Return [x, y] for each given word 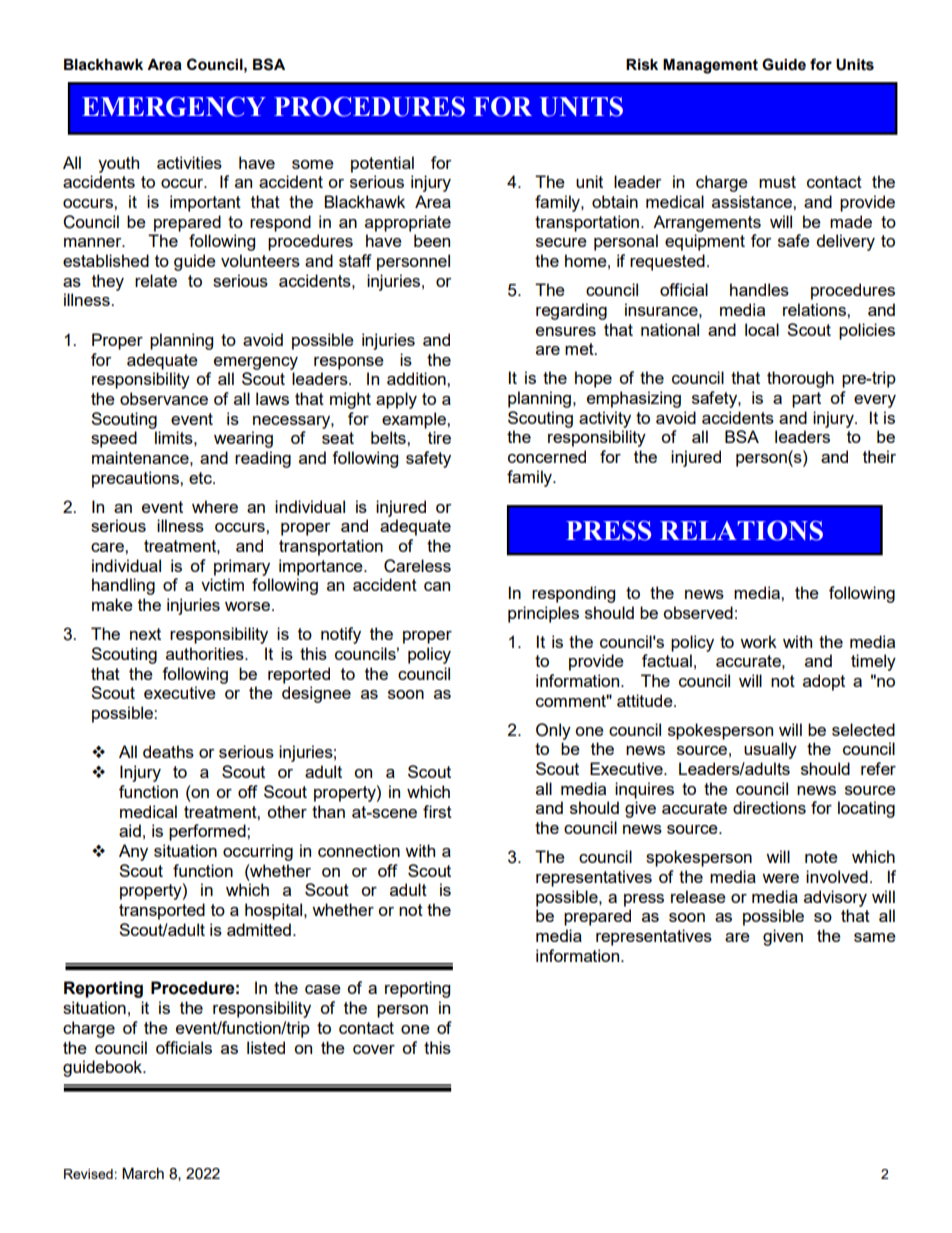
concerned [547, 456]
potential [382, 164]
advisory [835, 898]
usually [770, 750]
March [143, 1173]
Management [710, 66]
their [879, 456]
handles [759, 289]
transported [162, 911]
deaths [168, 751]
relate [156, 280]
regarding [571, 311]
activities [189, 162]
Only [553, 731]
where [215, 506]
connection [359, 850]
